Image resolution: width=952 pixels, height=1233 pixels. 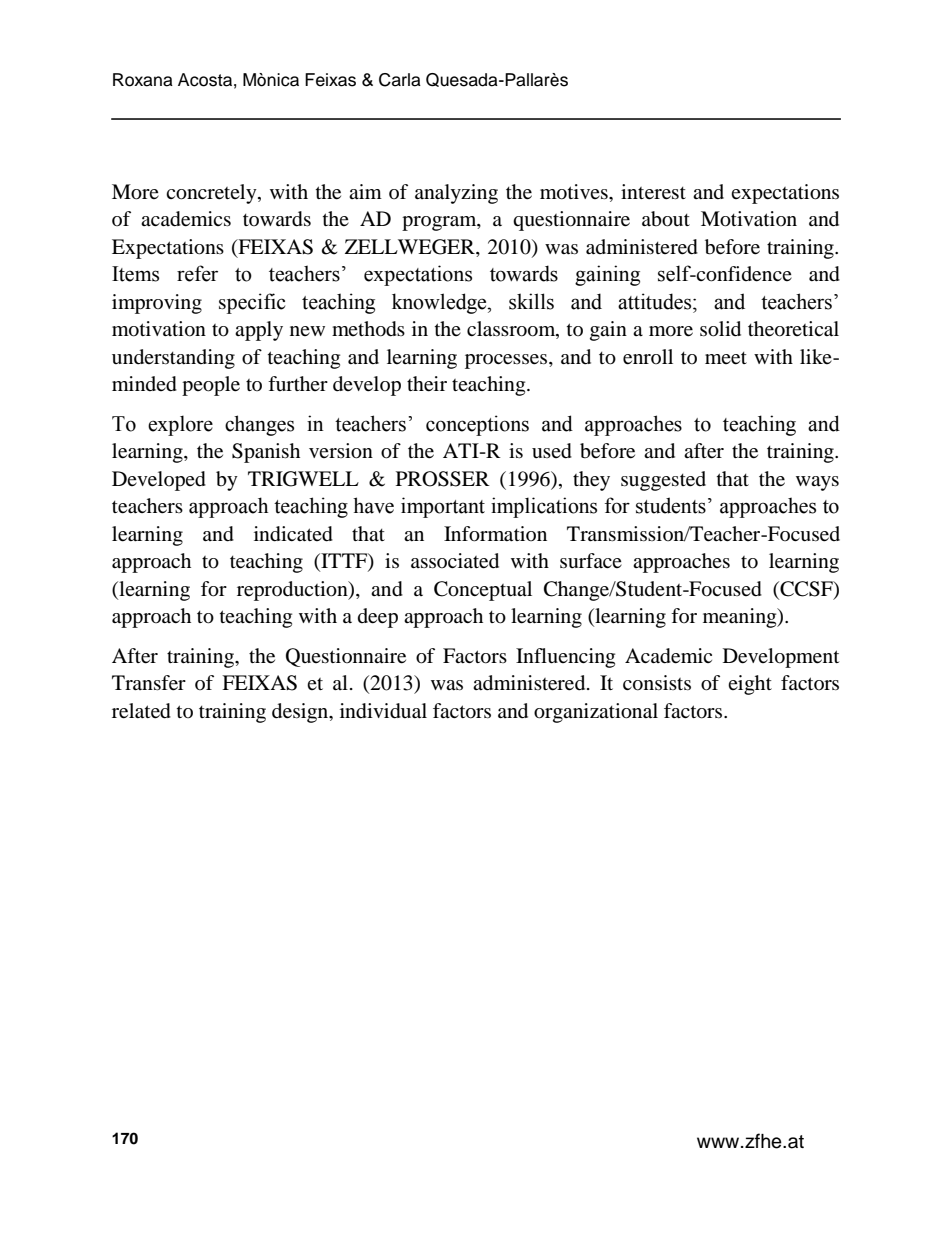 I want to click on surface, so click(x=591, y=560).
